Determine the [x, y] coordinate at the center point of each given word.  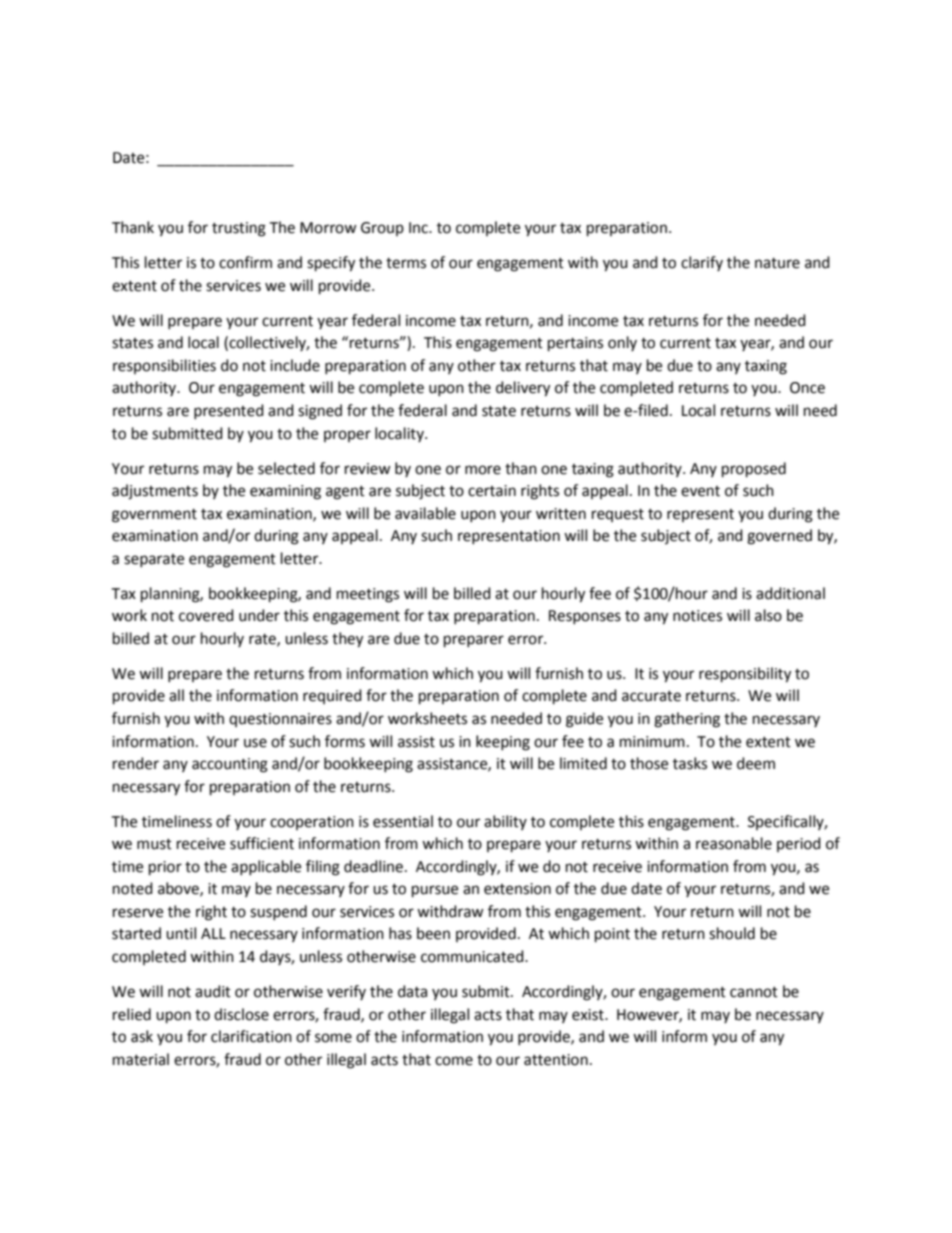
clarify [702, 263]
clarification [251, 1036]
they [347, 640]
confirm [245, 262]
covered [206, 615]
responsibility [745, 675]
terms [406, 263]
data [412, 991]
